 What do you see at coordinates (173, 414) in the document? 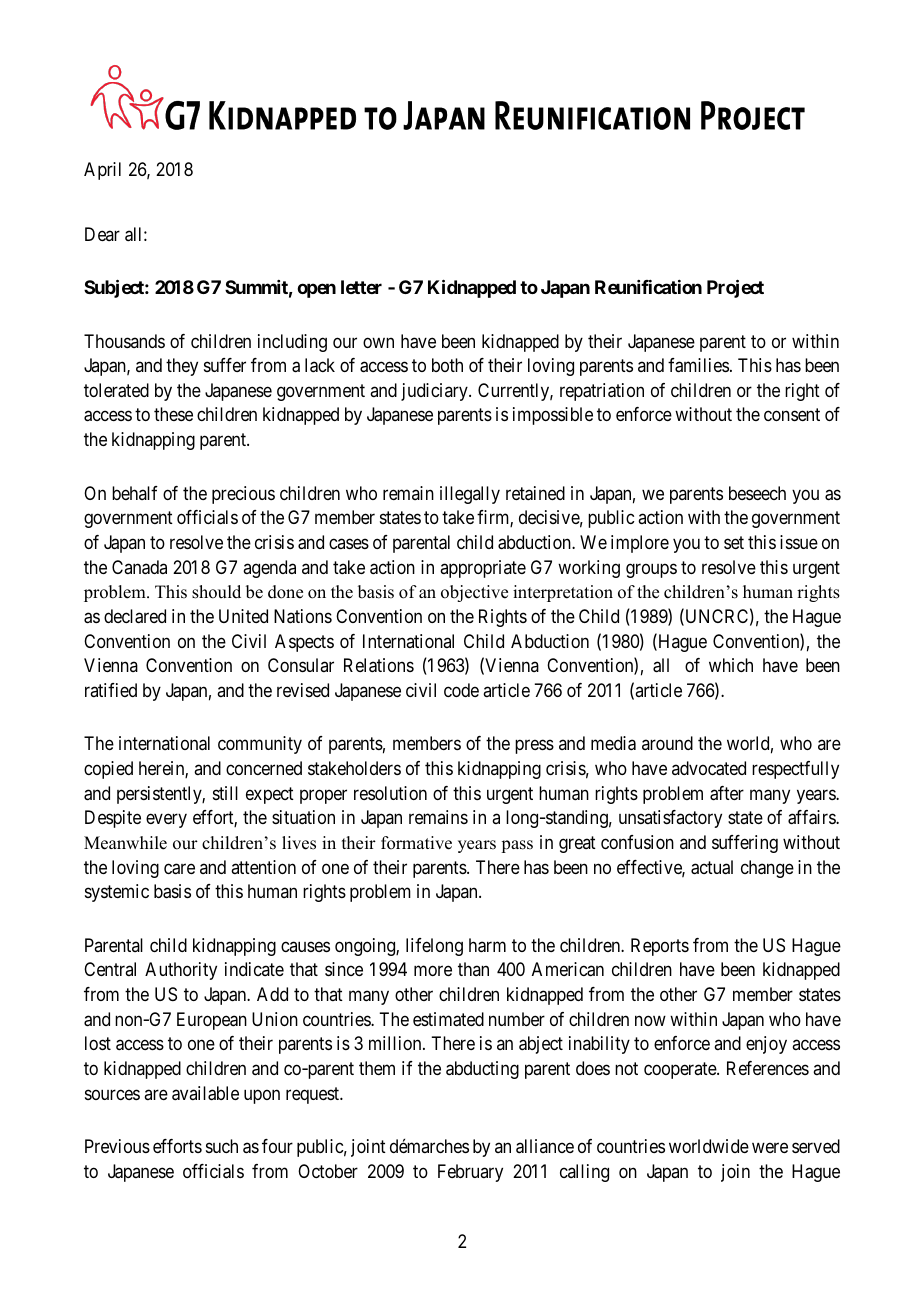
I see `these` at bounding box center [173, 414].
